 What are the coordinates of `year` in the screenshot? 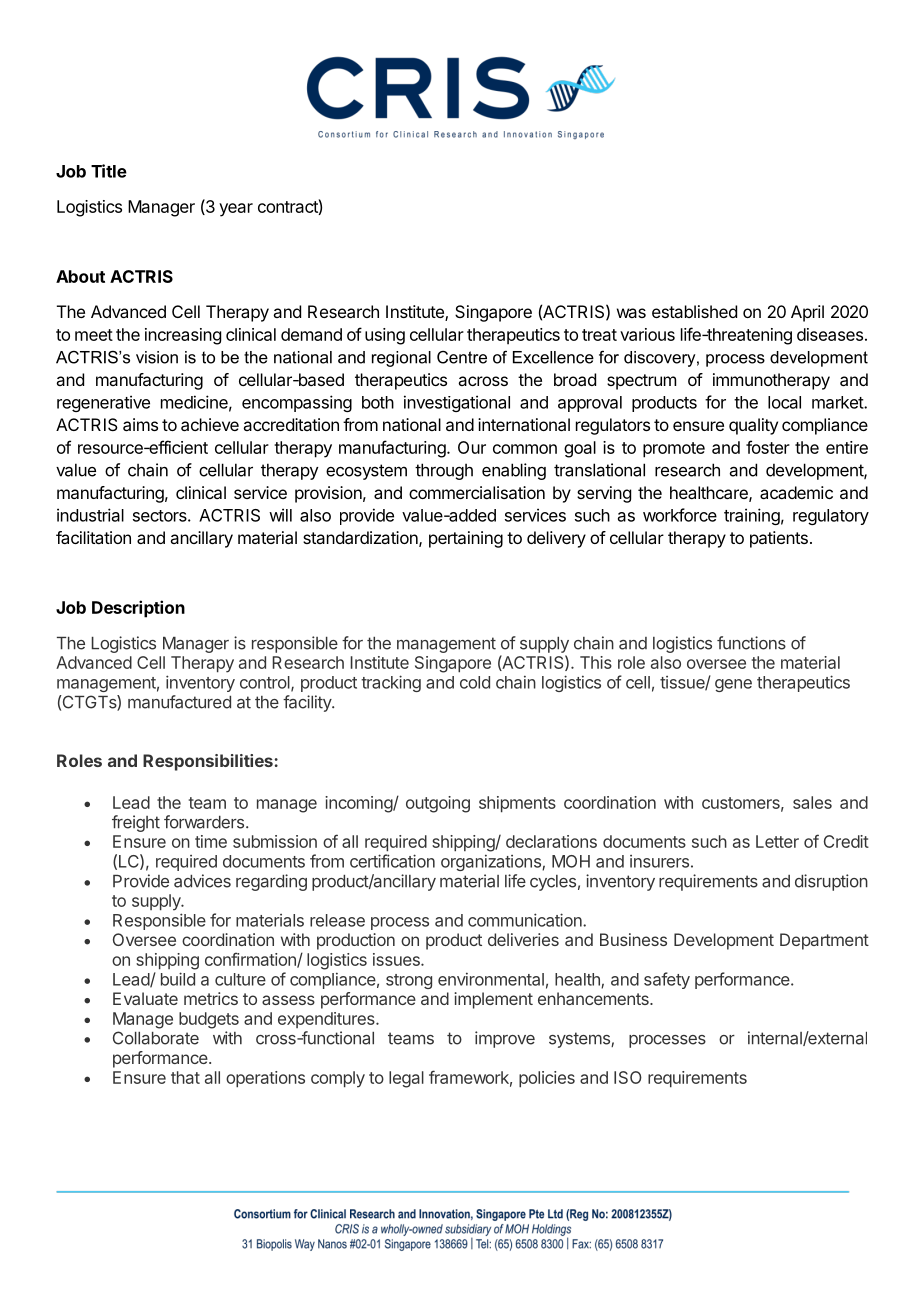 It's located at (236, 210).
